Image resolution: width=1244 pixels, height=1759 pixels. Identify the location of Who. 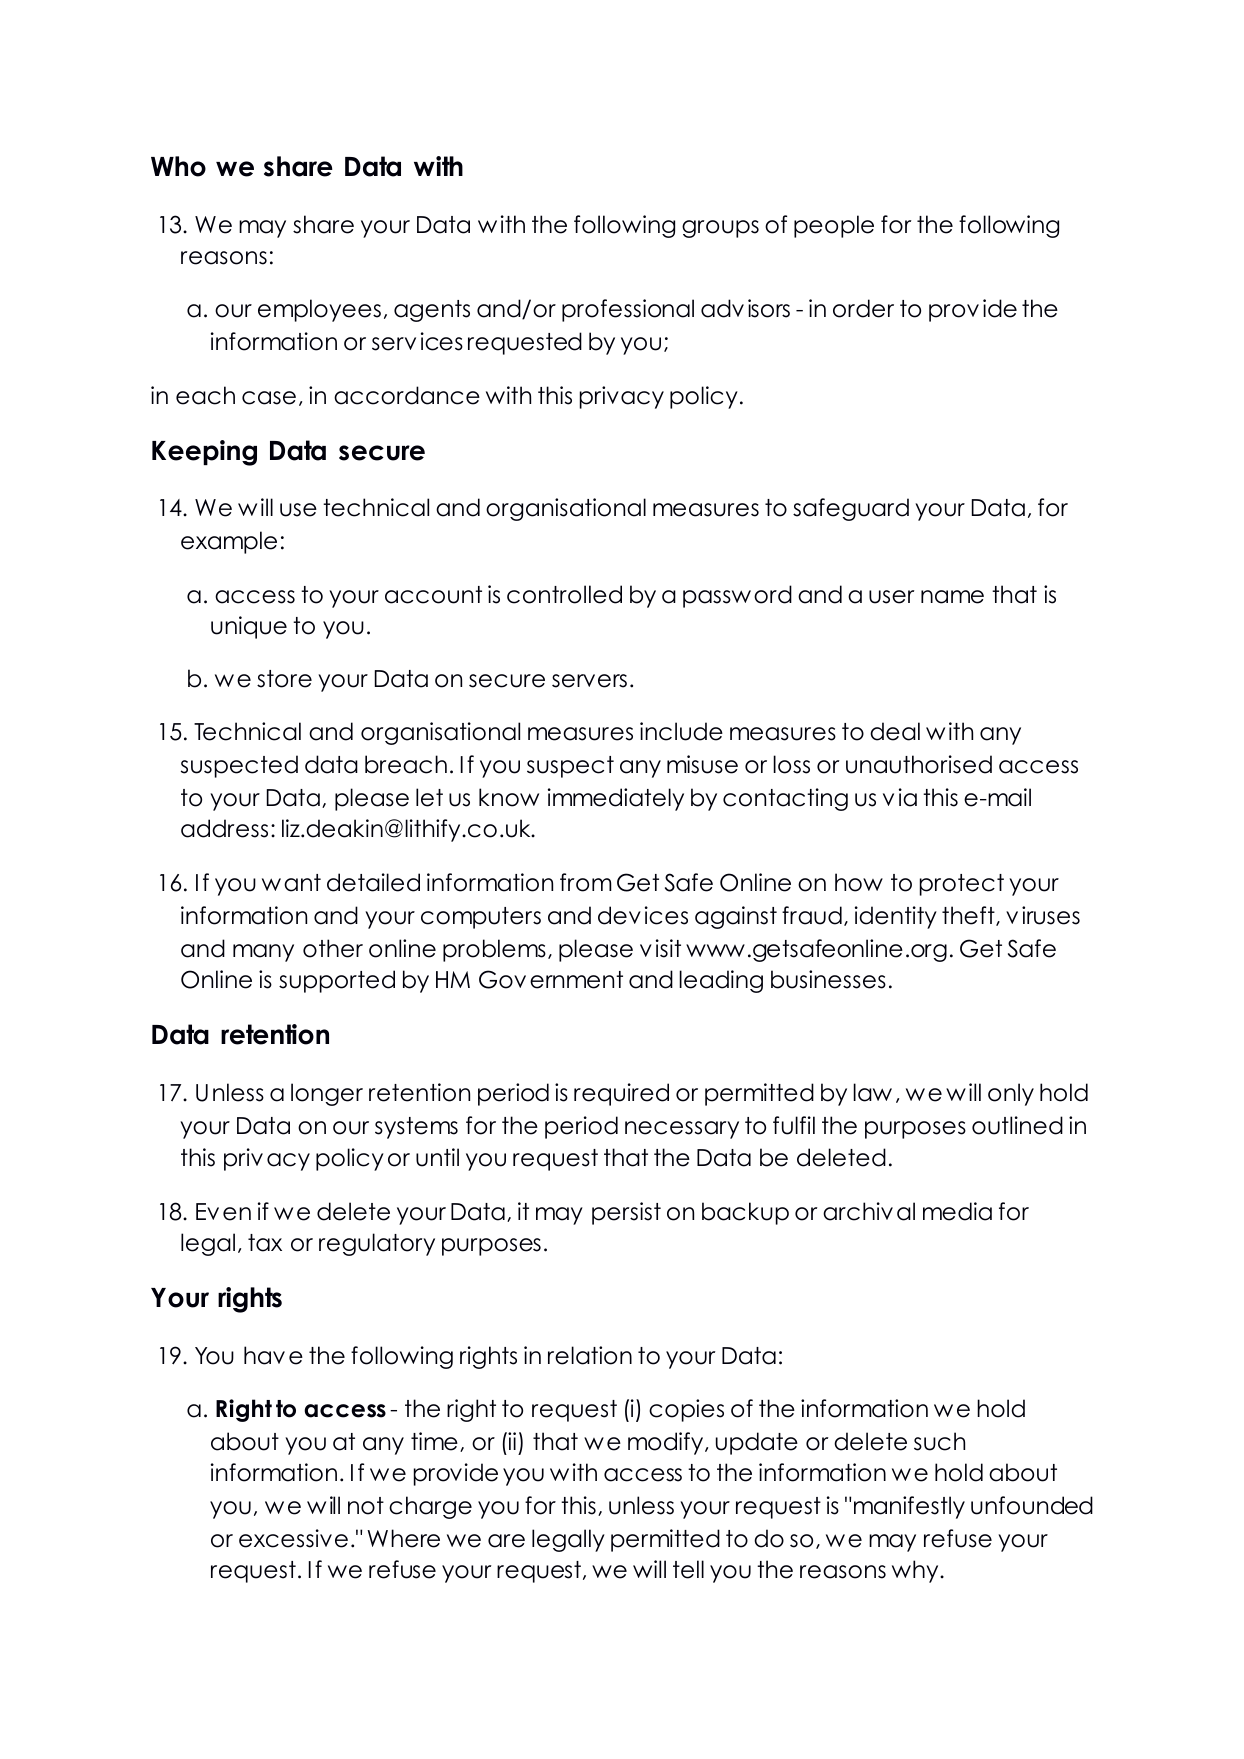
(178, 166).
